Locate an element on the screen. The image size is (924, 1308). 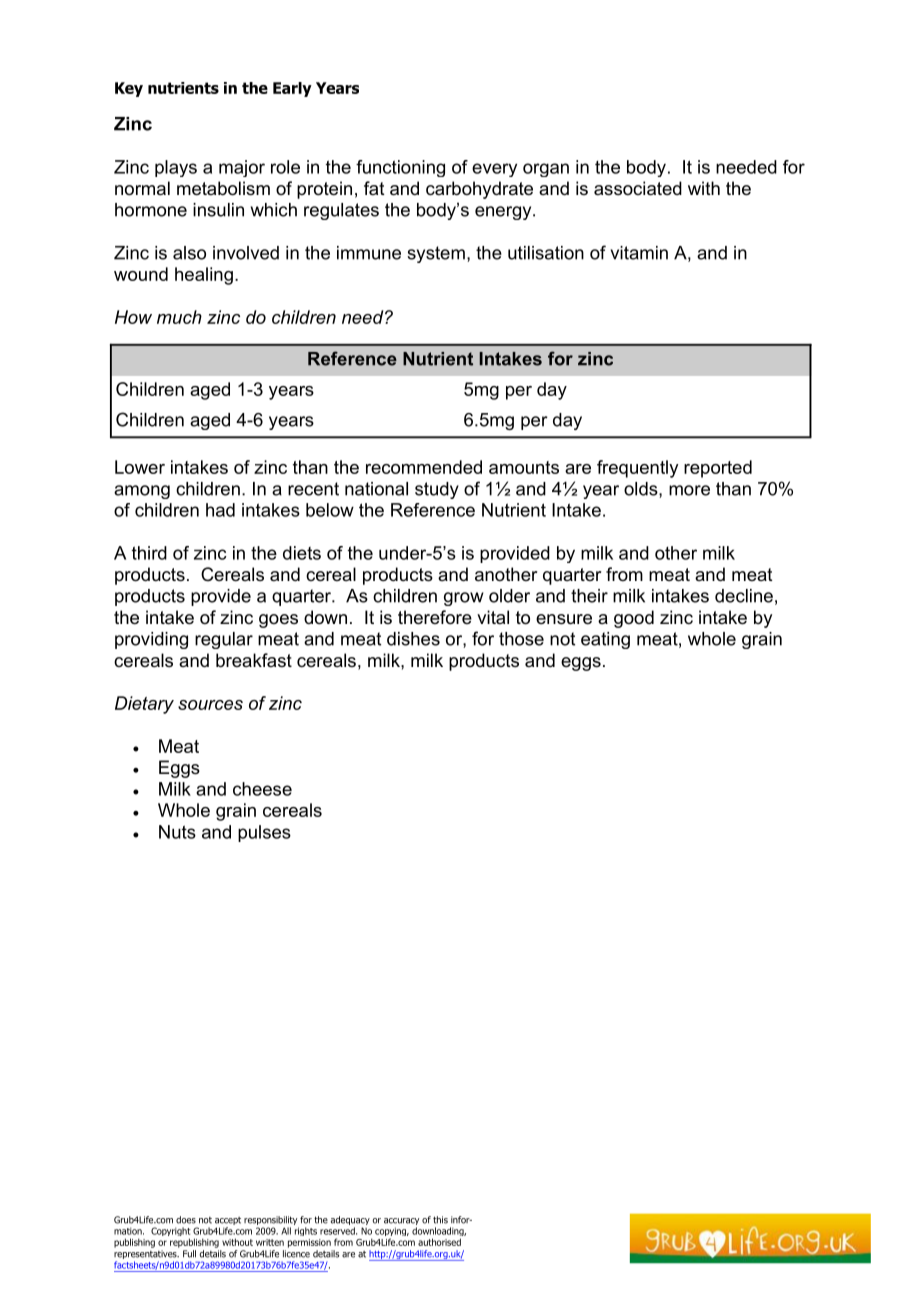
good is located at coordinates (634, 619).
